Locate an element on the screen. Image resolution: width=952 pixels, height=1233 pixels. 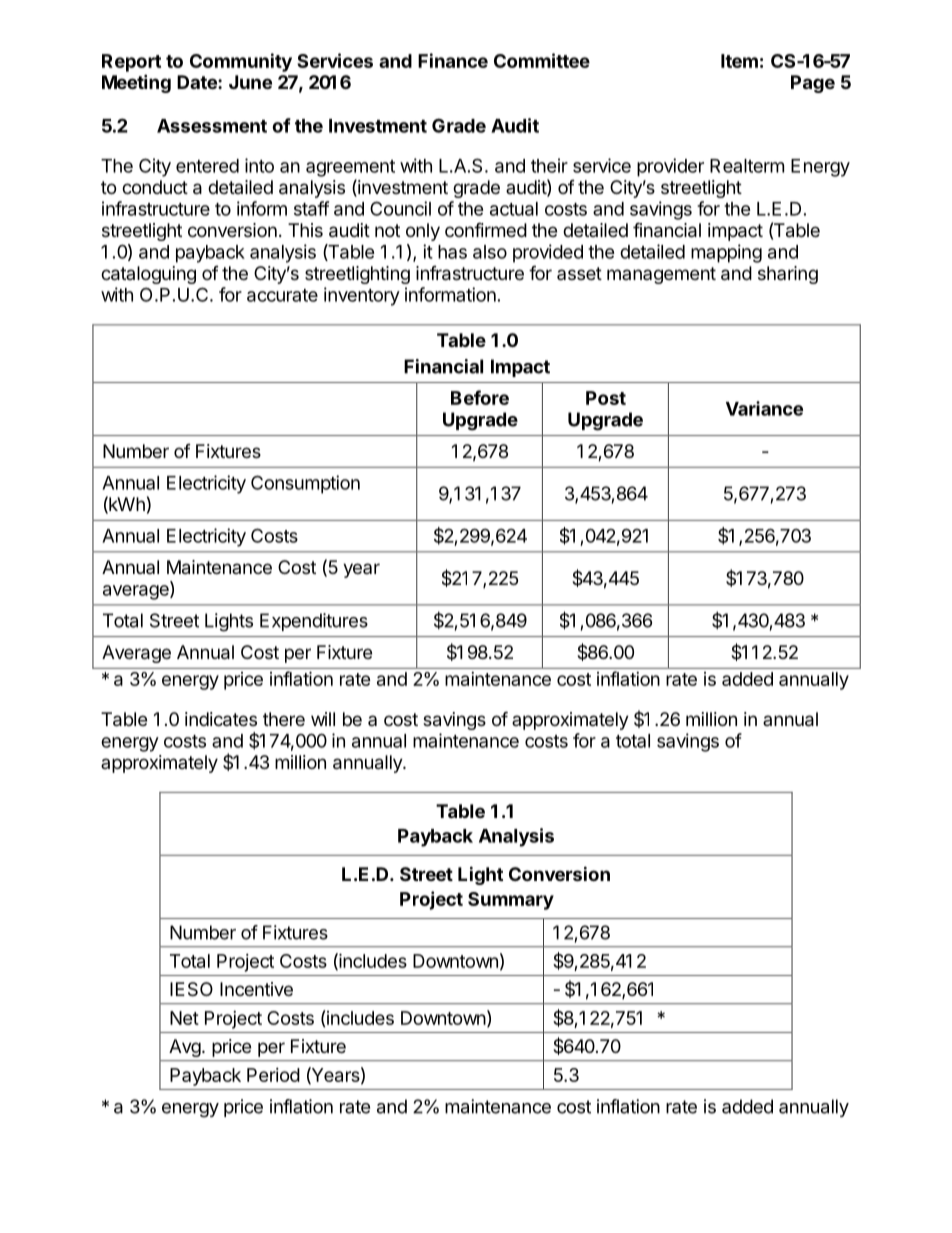
Expenditures is located at coordinates (314, 622).
